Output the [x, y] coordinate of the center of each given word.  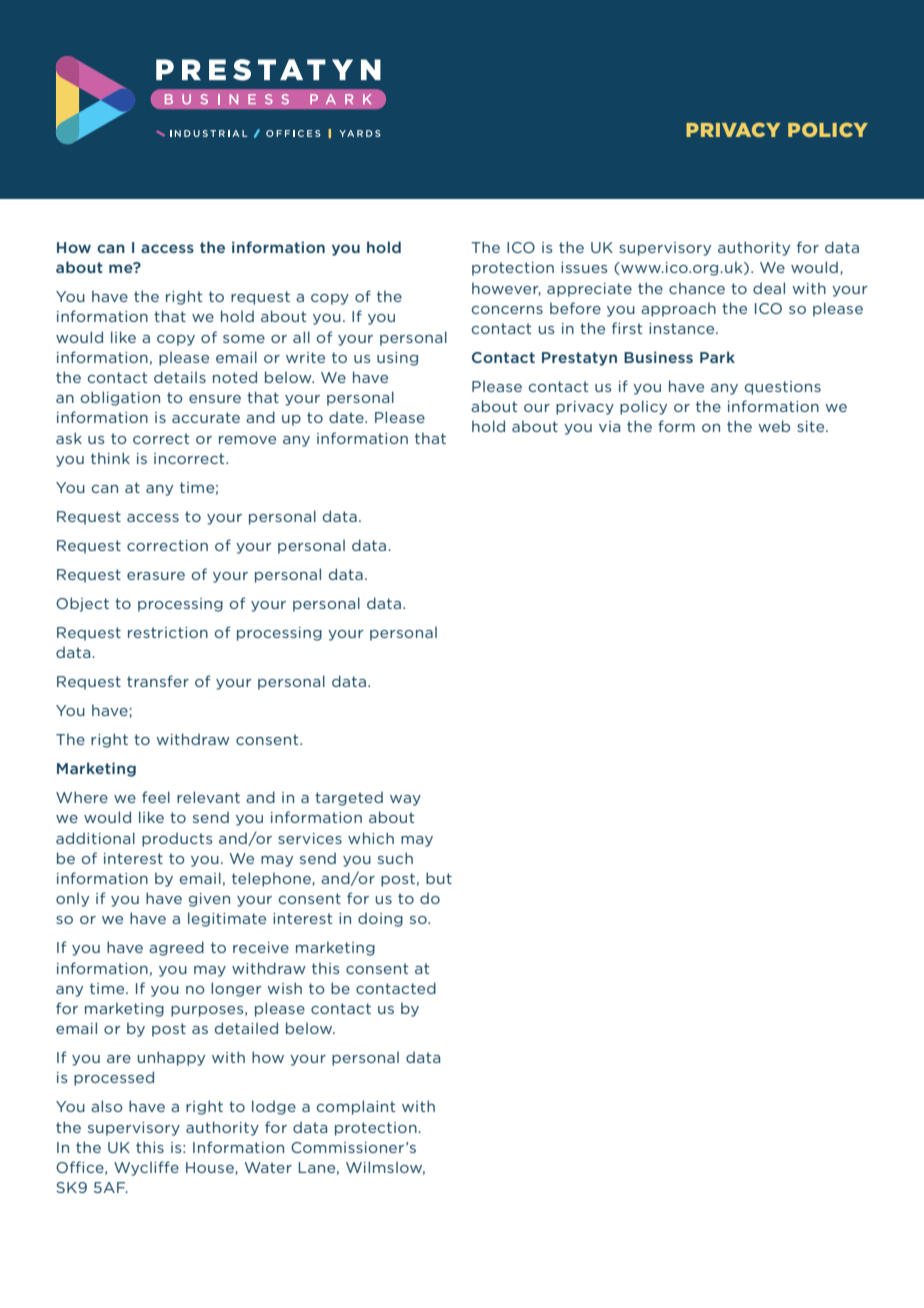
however [506, 289]
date [347, 417]
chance [697, 288]
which [371, 838]
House [211, 1168]
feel [156, 797]
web [774, 426]
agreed [176, 948]
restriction [168, 632]
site [812, 426]
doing [380, 920]
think [110, 458]
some [244, 339]
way [405, 800]
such [395, 858]
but [439, 878]
